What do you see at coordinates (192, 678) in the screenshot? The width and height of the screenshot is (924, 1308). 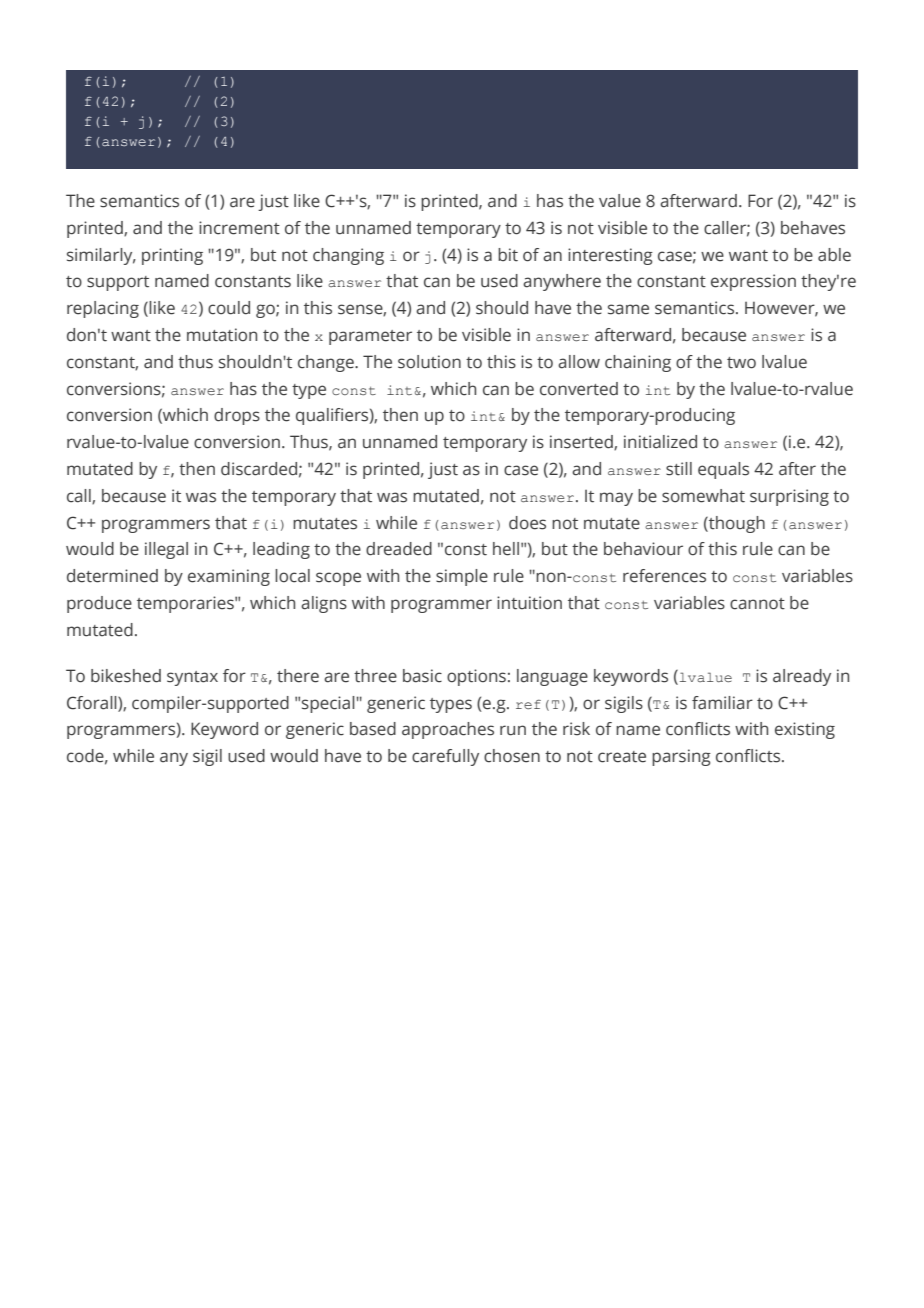 I see `syntax` at bounding box center [192, 678].
